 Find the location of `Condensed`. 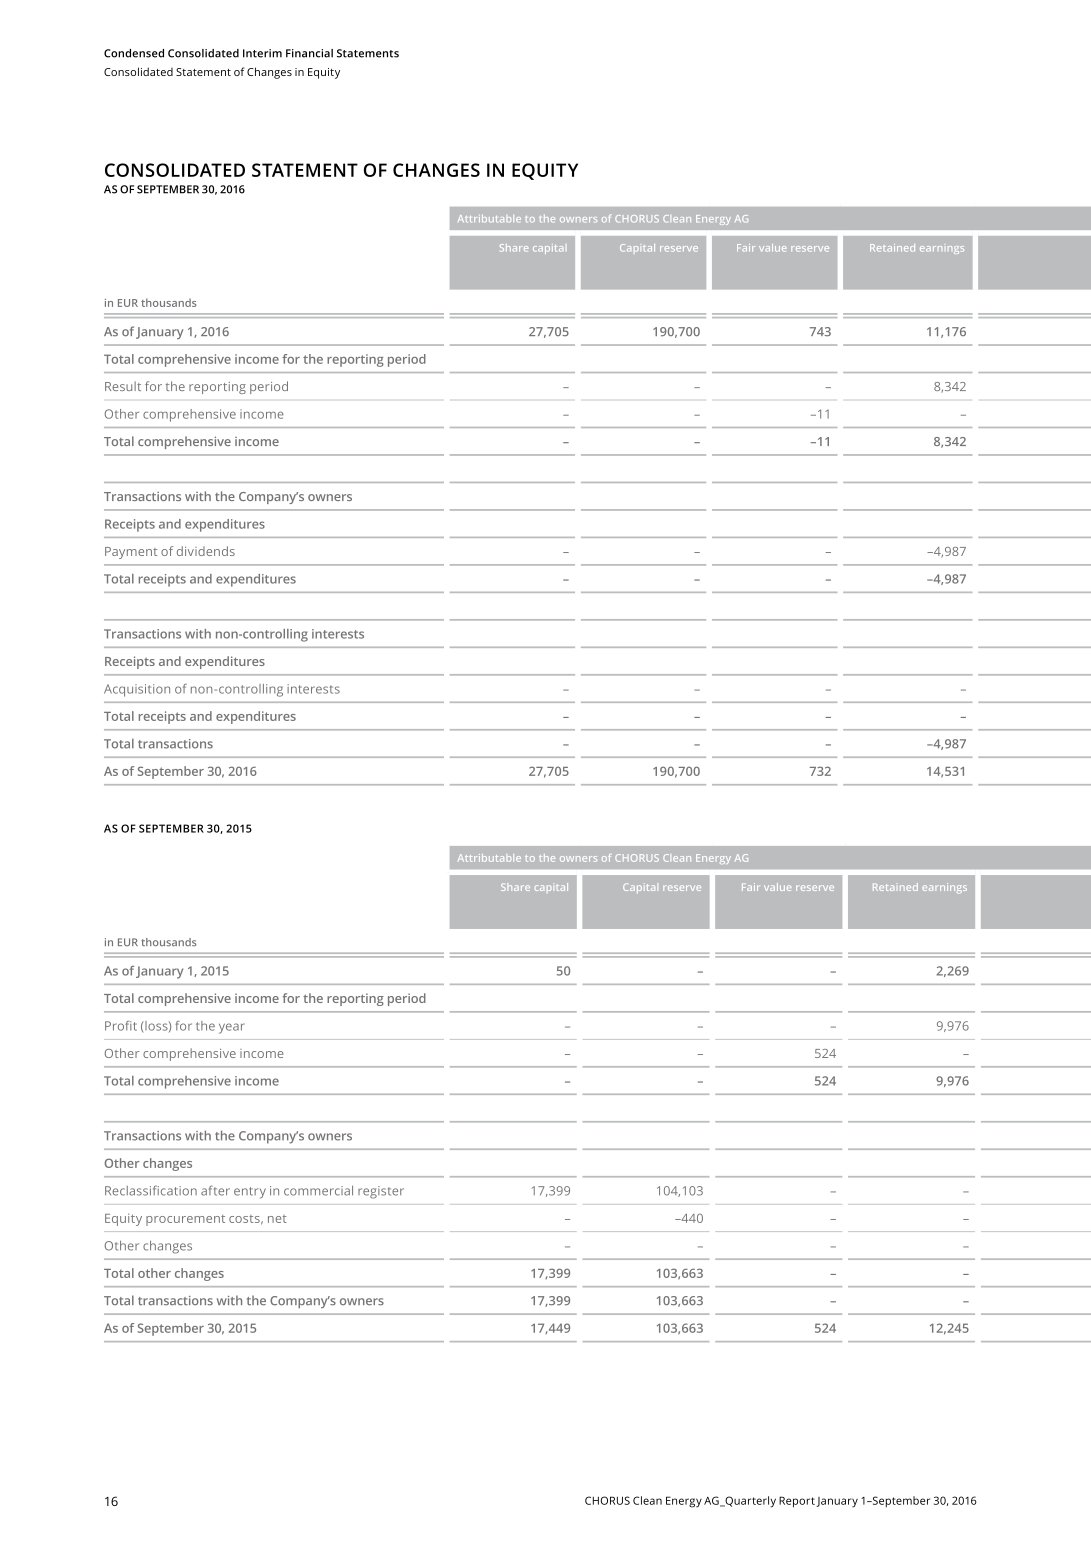

Condensed is located at coordinates (134, 53).
